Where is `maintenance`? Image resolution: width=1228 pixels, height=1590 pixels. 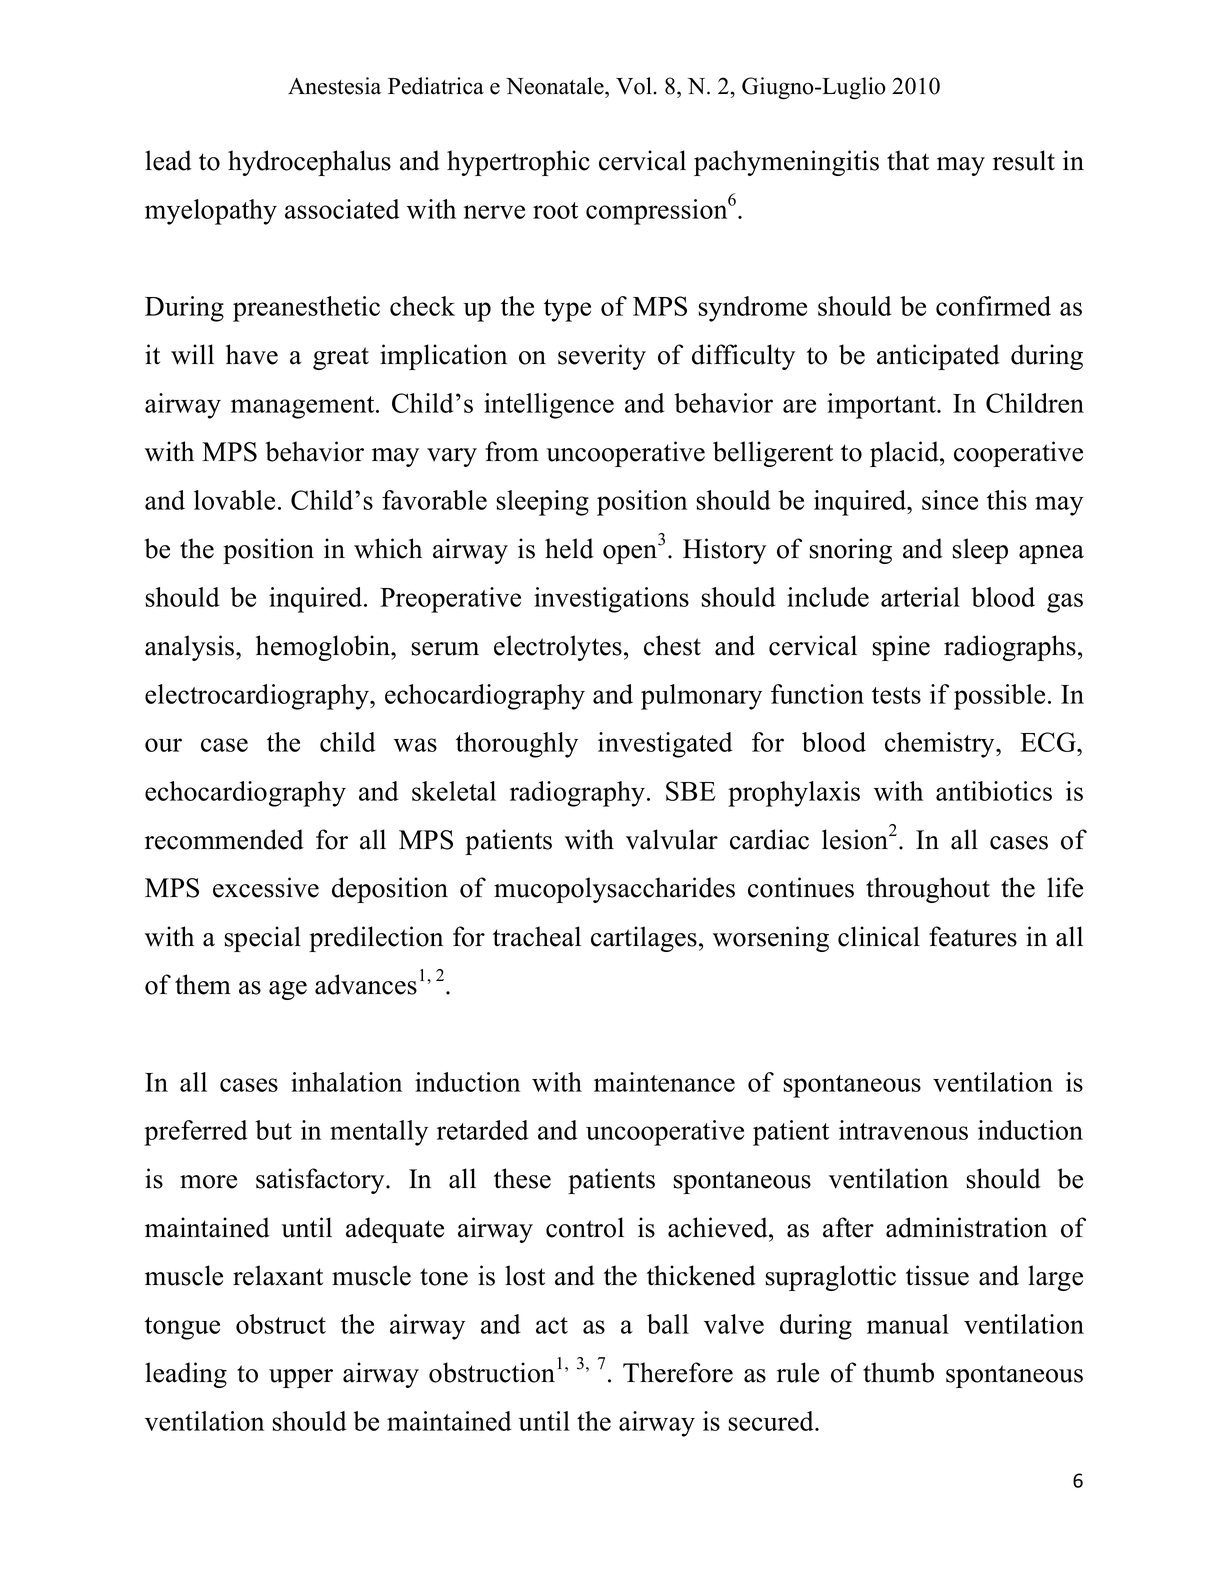
maintenance is located at coordinates (664, 1082).
